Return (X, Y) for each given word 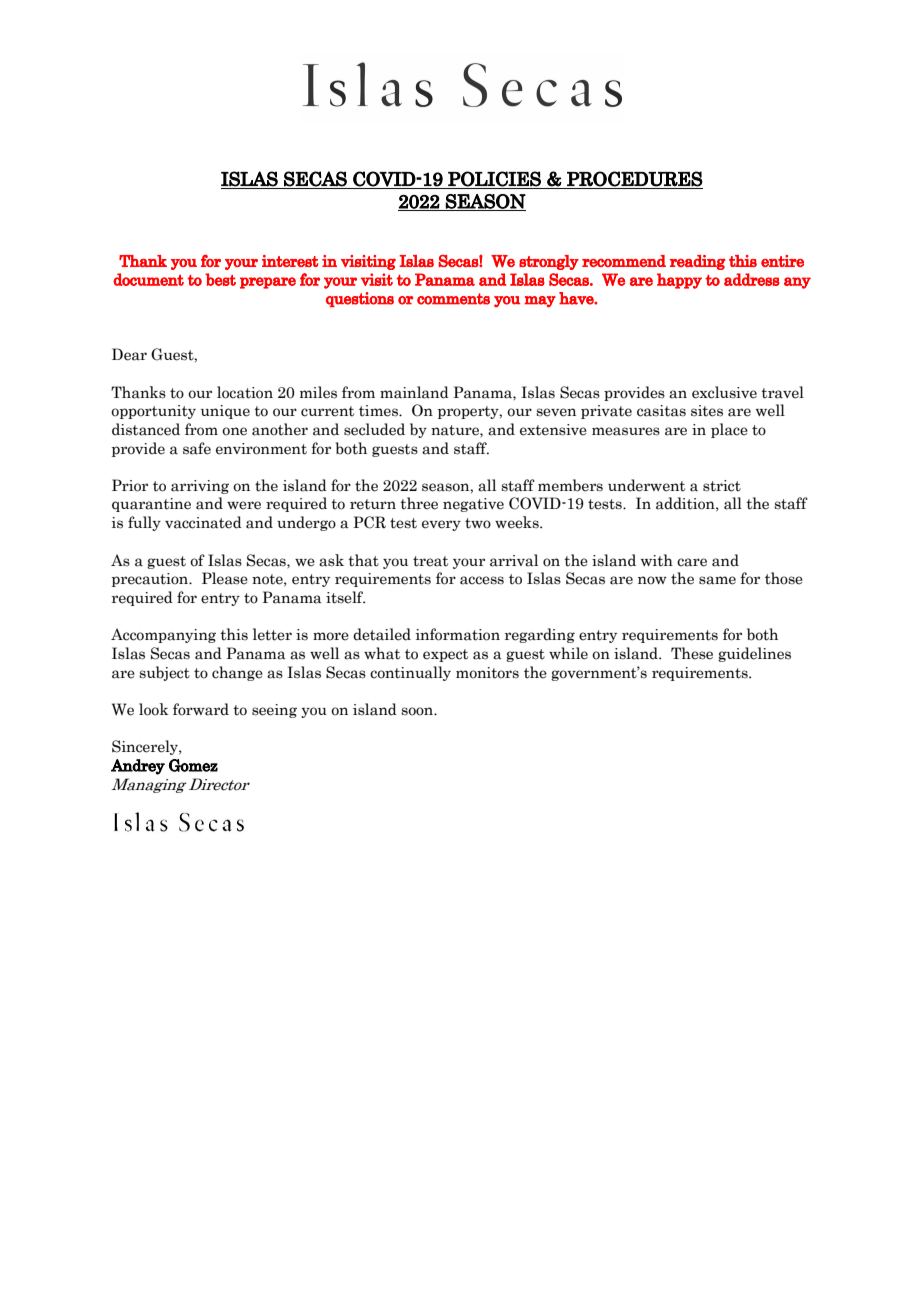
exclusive (724, 392)
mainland (414, 392)
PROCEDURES (635, 179)
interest (290, 261)
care (692, 562)
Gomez (193, 765)
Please (225, 578)
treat (430, 561)
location (245, 392)
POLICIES (494, 179)
